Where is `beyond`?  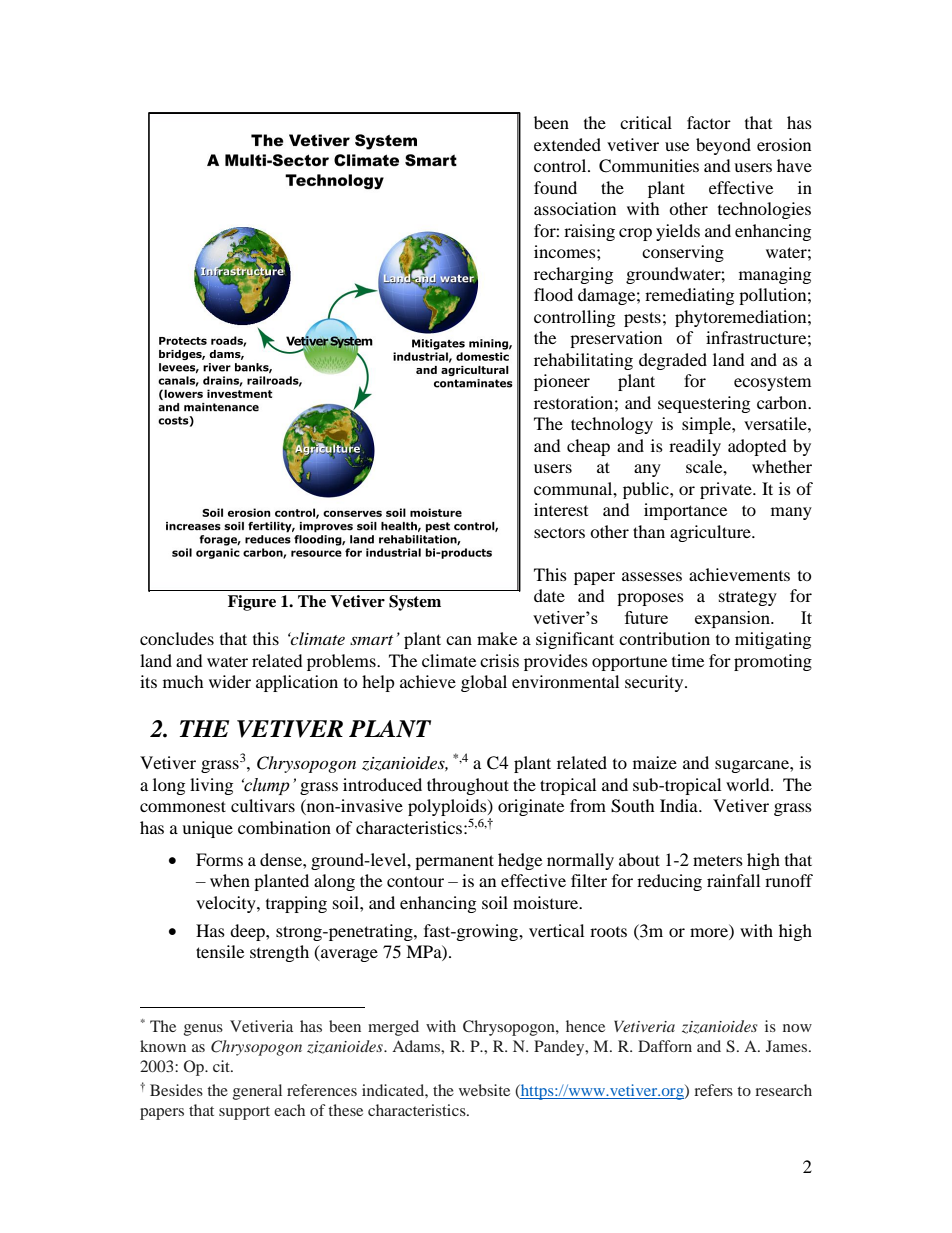
beyond is located at coordinates (723, 146).
